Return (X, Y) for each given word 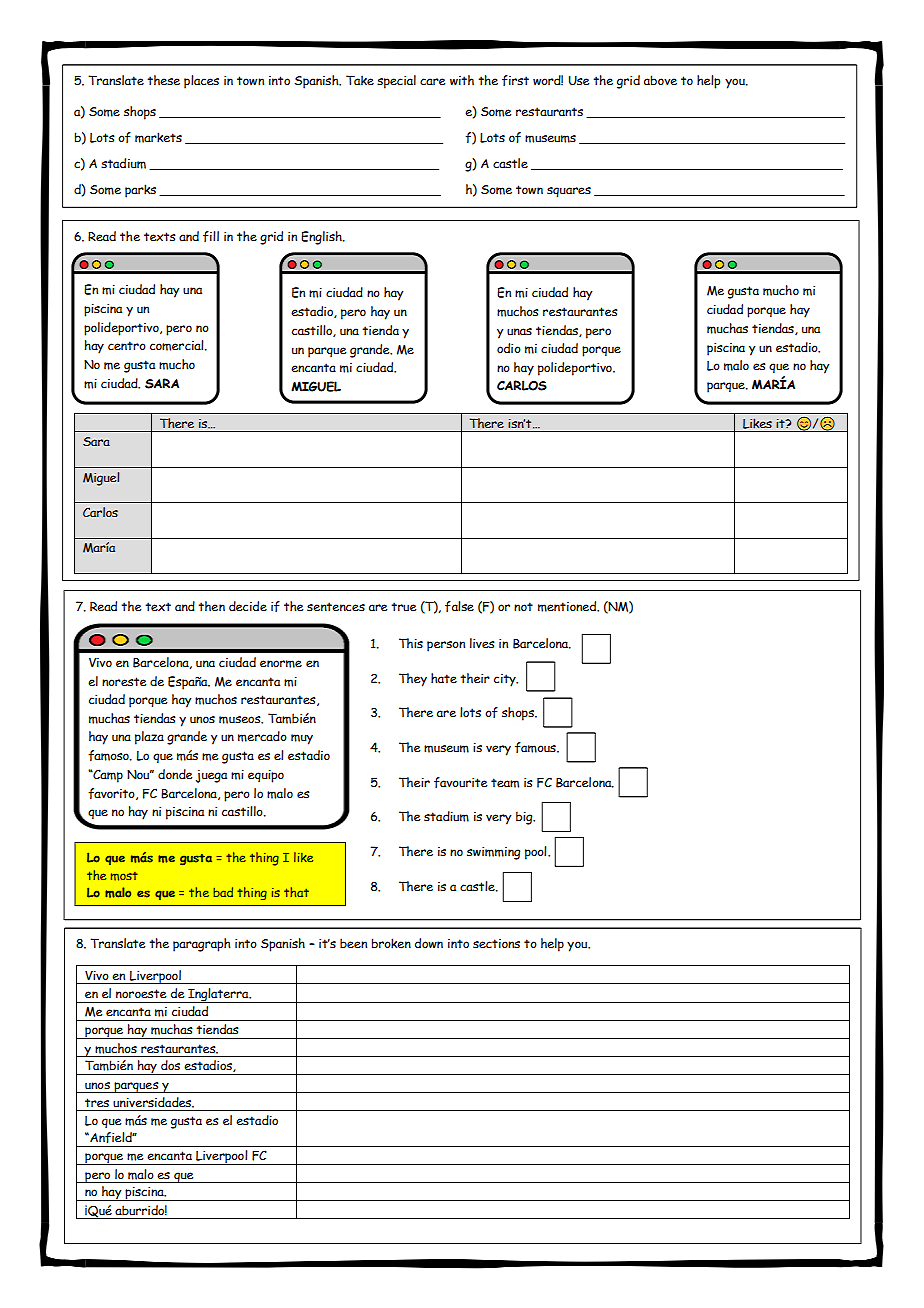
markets (158, 137)
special (396, 82)
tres (97, 1102)
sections (496, 943)
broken (391, 943)
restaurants (549, 111)
